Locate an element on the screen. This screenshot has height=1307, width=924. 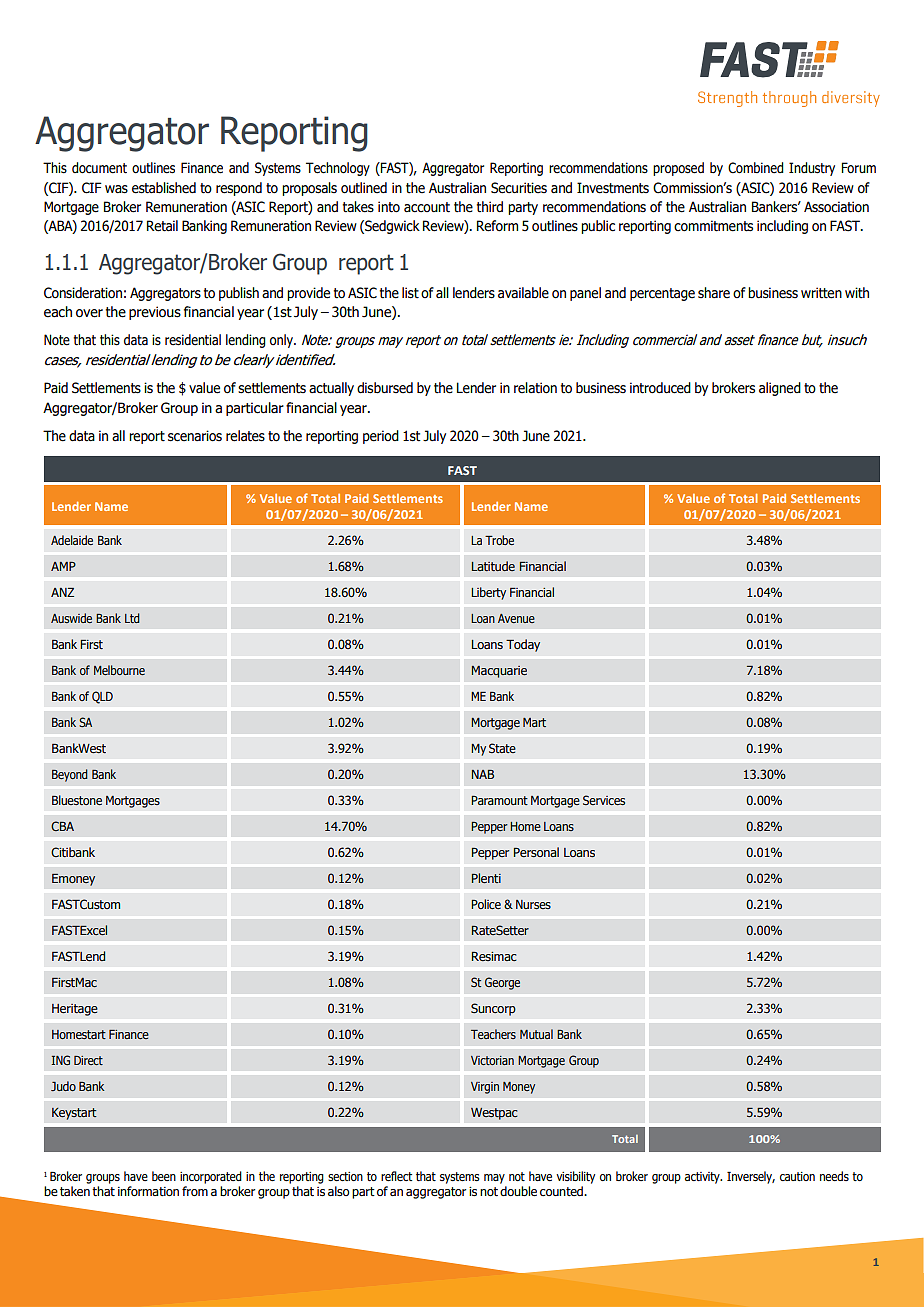
Combined is located at coordinates (756, 168).
